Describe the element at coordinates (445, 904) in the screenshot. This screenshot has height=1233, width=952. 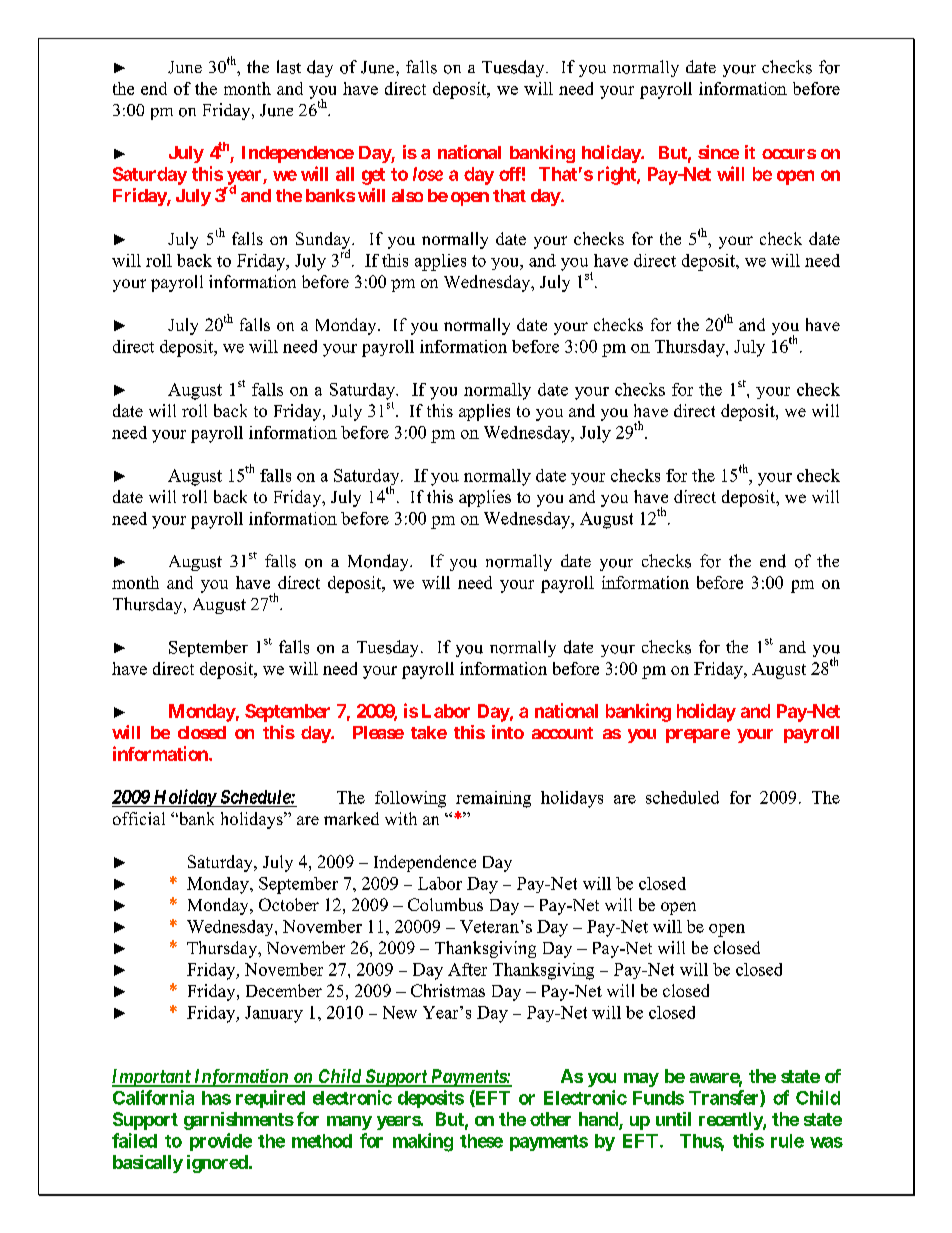
I see `Columbus` at that location.
